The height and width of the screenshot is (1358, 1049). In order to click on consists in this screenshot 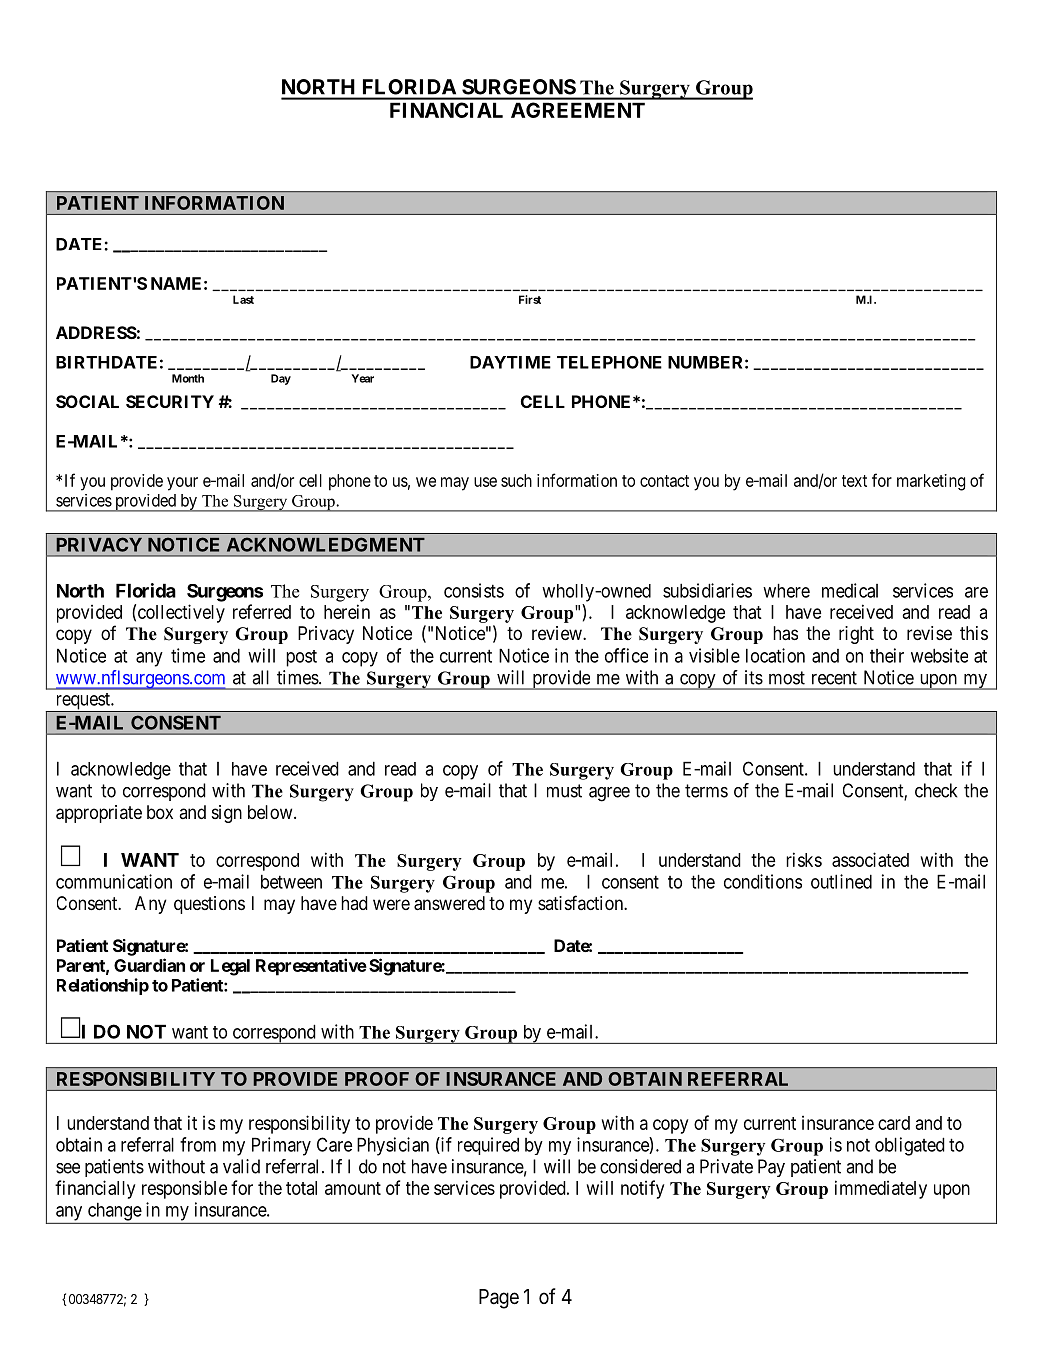, I will do `click(474, 590)`.
